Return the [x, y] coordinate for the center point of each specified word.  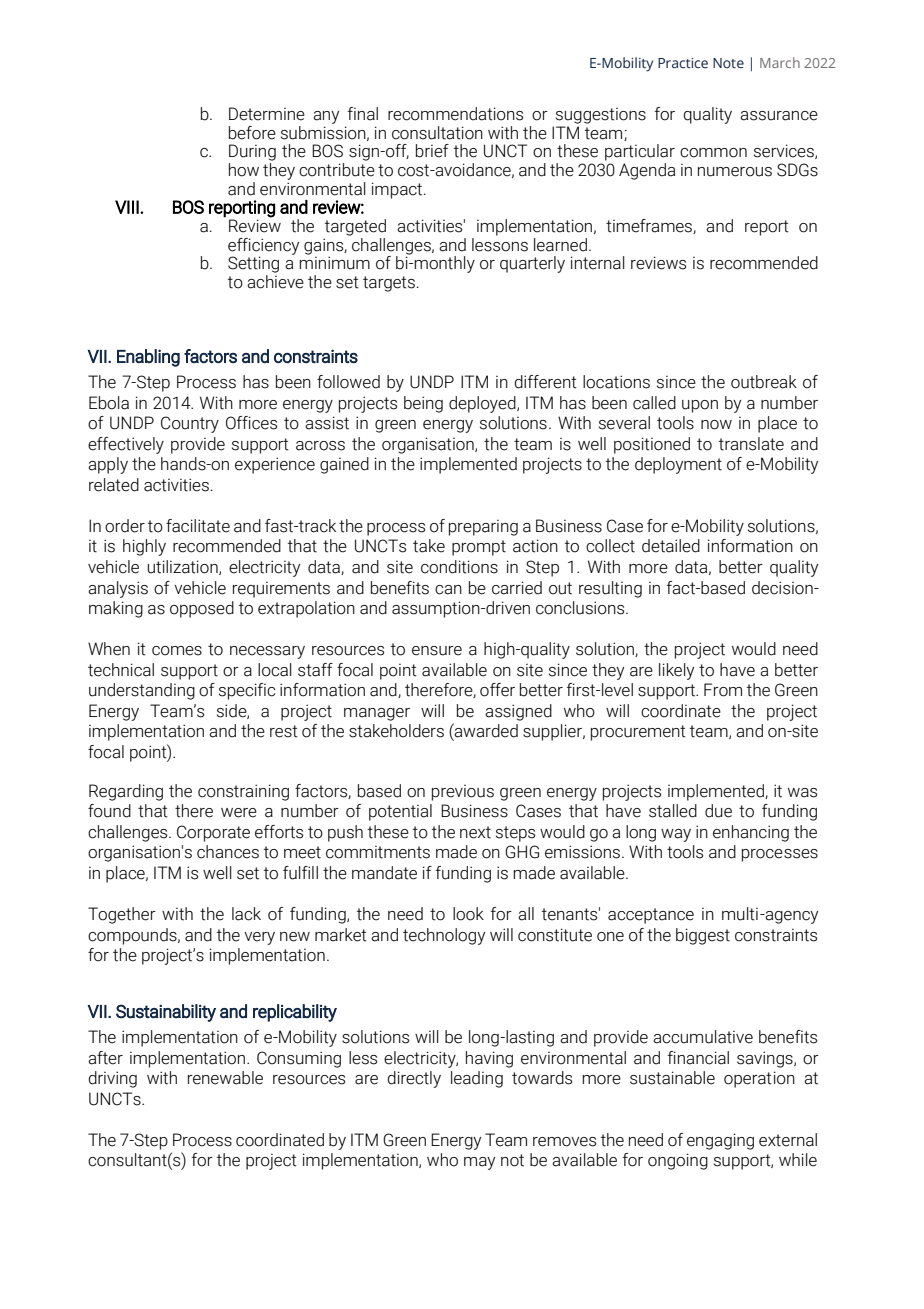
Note [728, 63]
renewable [225, 1078]
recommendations [455, 114]
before [252, 133]
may [479, 1163]
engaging [720, 1141]
